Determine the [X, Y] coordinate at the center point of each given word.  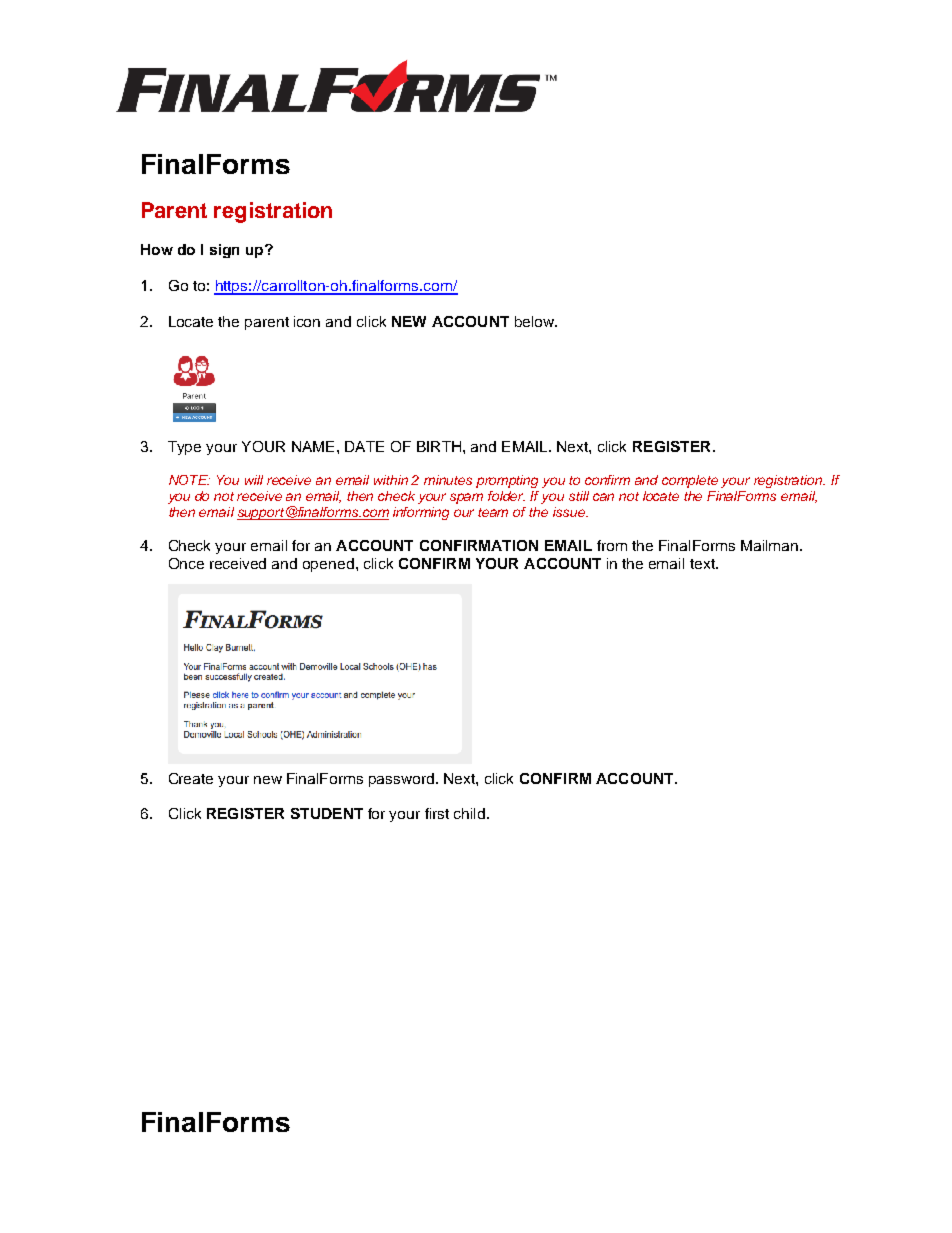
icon [307, 321]
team [493, 512]
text [703, 564]
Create [191, 778]
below [536, 321]
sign [224, 251]
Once [186, 563]
